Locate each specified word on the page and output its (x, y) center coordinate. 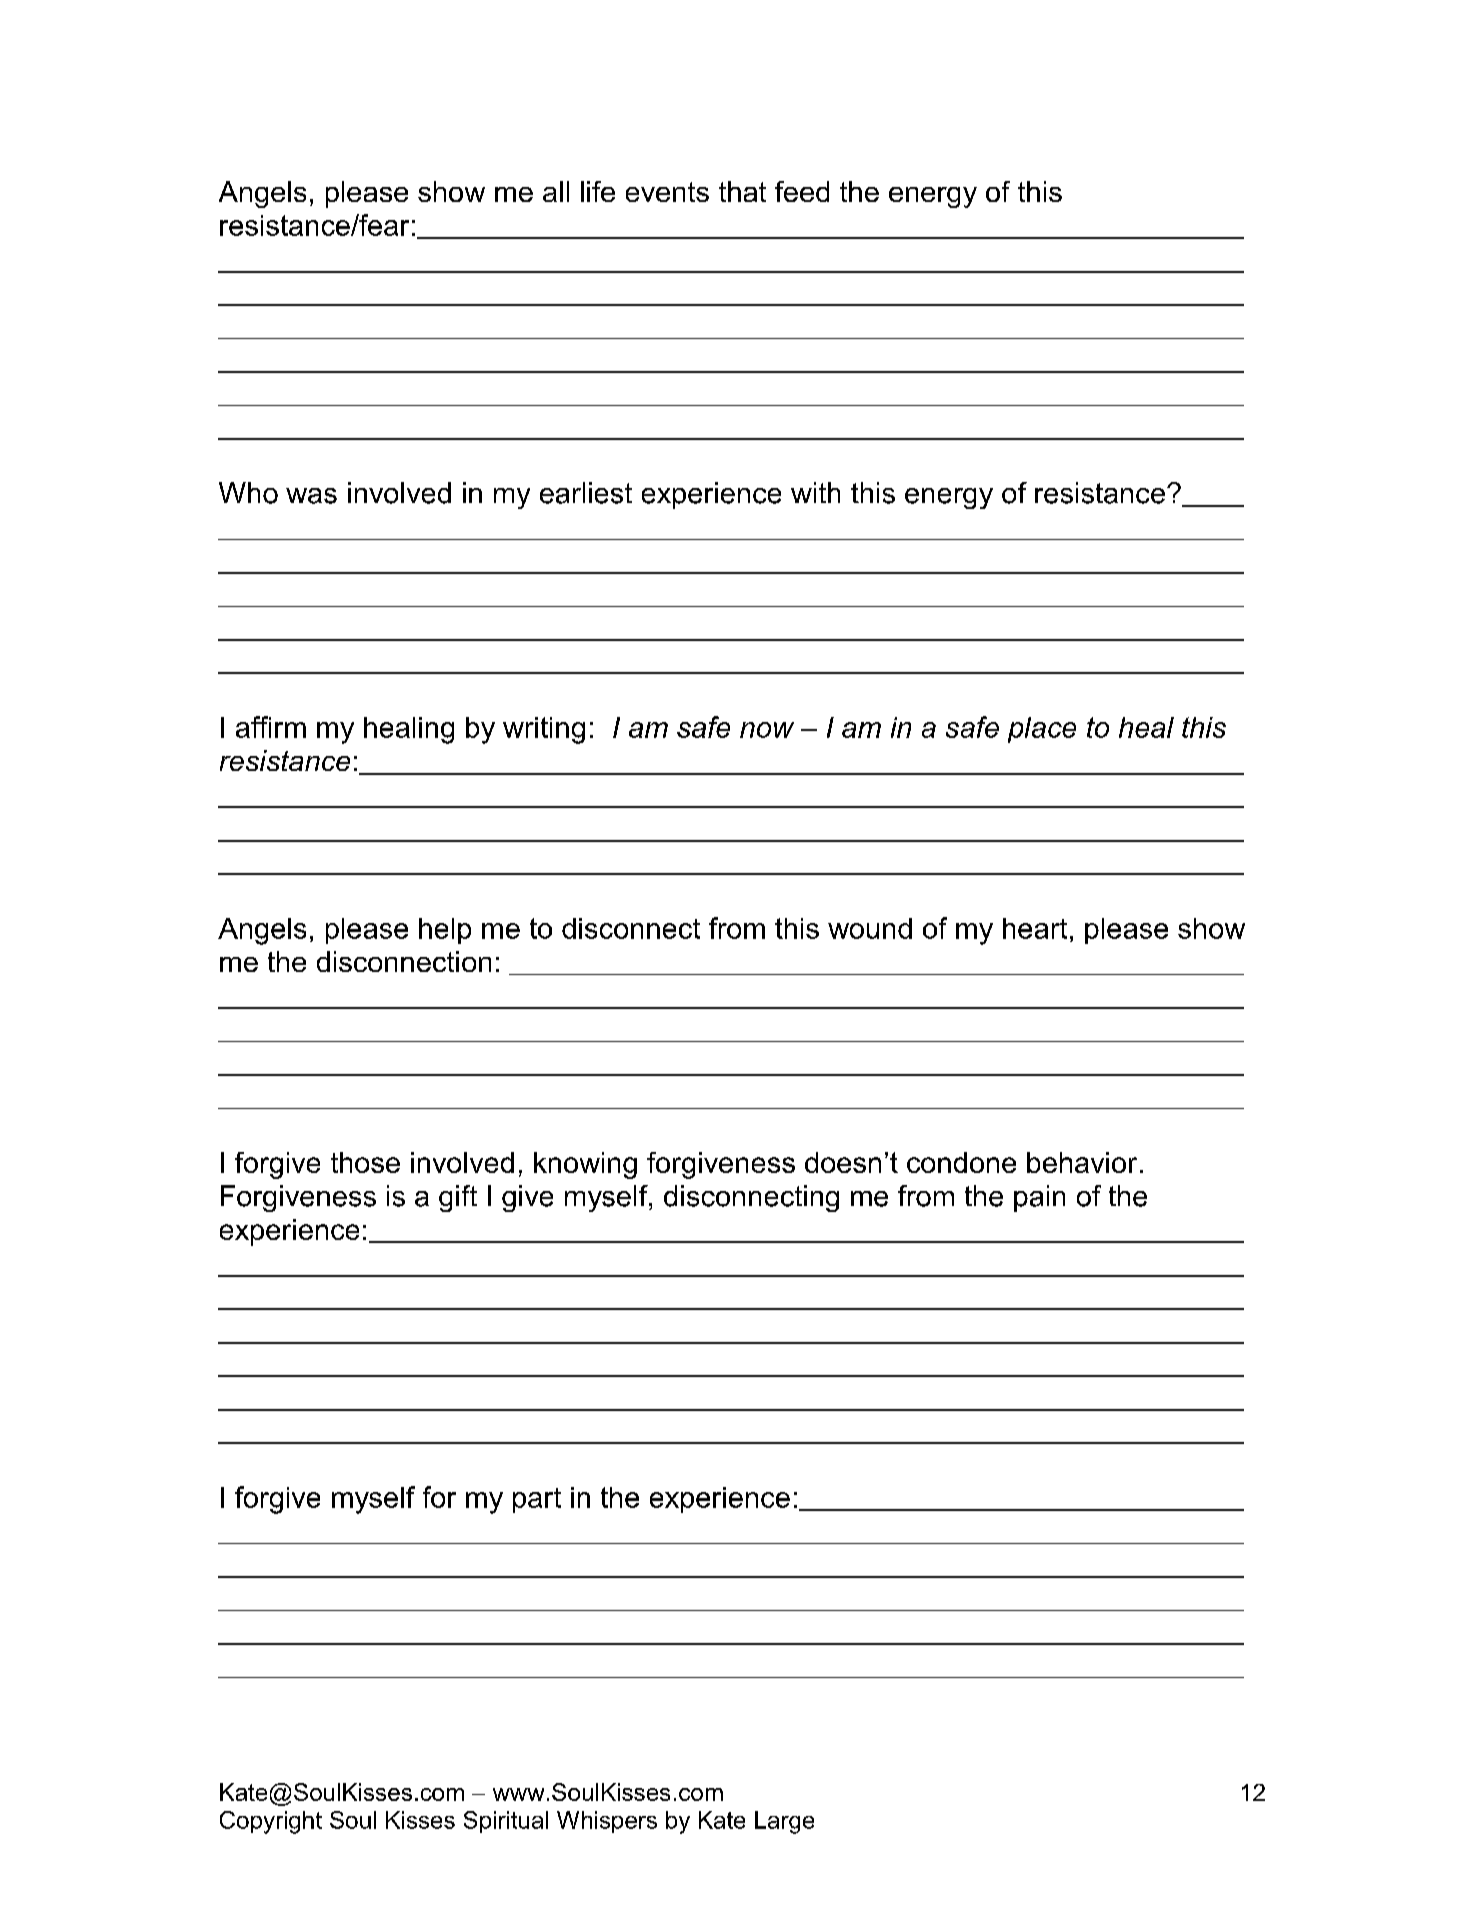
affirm (271, 727)
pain (1039, 1198)
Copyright (271, 1822)
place (1042, 730)
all (556, 191)
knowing (585, 1165)
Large (784, 1822)
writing (544, 730)
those (365, 1162)
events (667, 192)
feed (802, 191)
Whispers (607, 1822)
